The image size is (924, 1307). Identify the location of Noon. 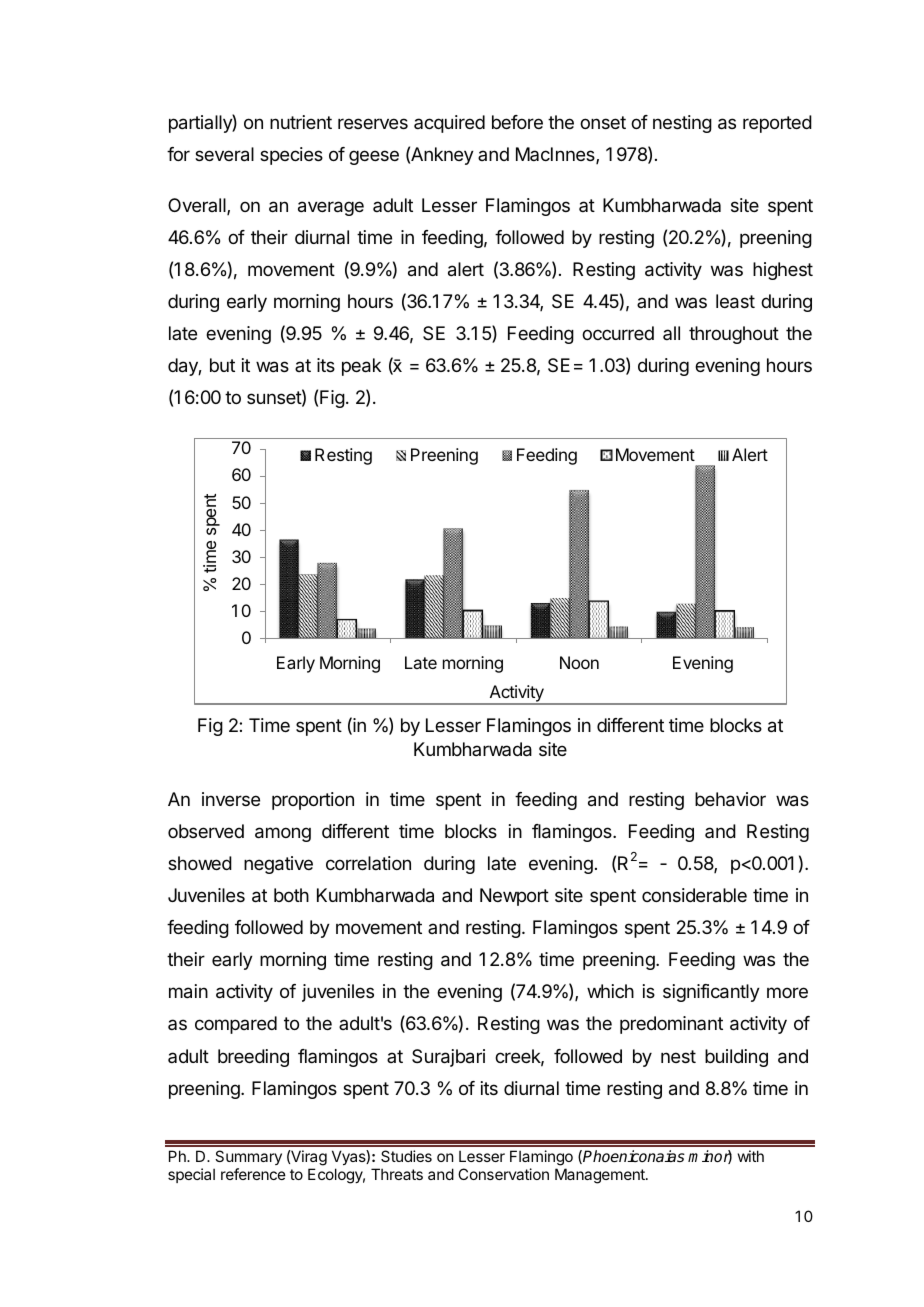
(579, 662).
